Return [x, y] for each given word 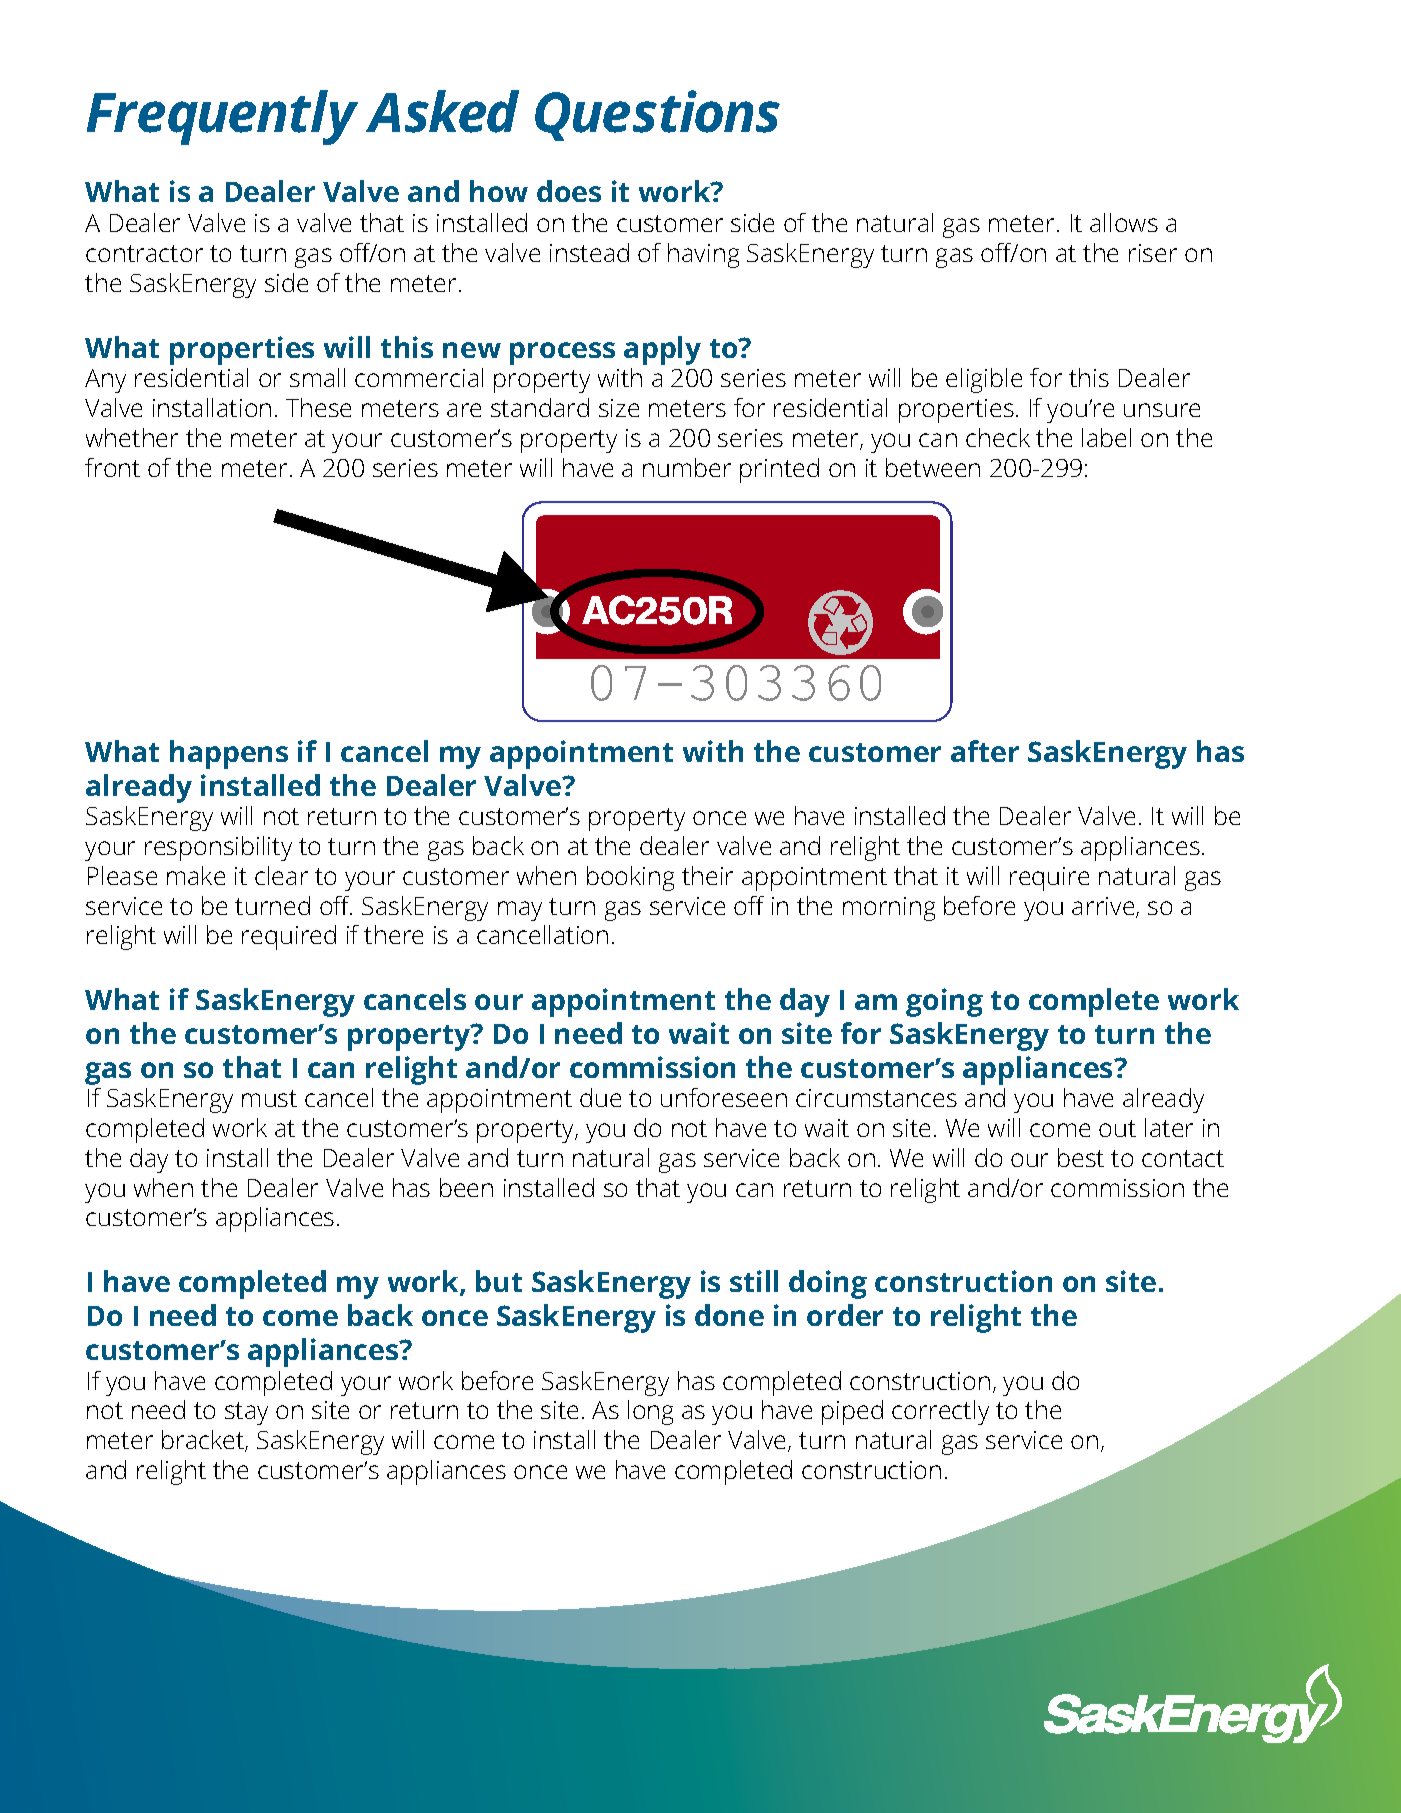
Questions [657, 115]
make [196, 875]
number [687, 467]
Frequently [222, 117]
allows [1124, 222]
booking [630, 878]
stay [246, 1413]
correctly [940, 1412]
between [933, 467]
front [112, 467]
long [650, 1412]
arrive [1104, 907]
